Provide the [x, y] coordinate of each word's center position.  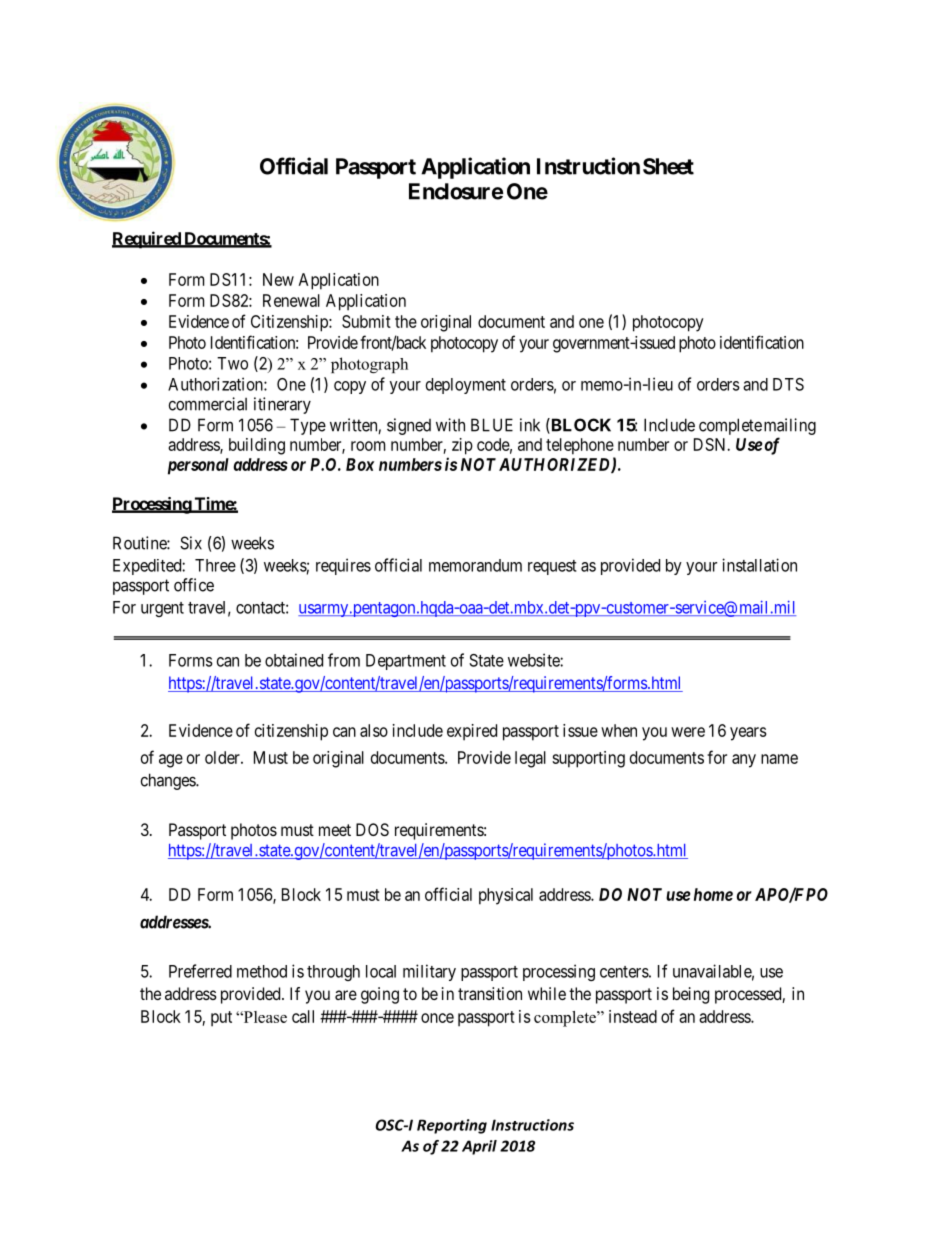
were [688, 732]
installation [759, 565]
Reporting [452, 1126]
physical [506, 896]
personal [198, 466]
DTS [788, 384]
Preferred [200, 971]
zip [462, 446]
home [713, 894]
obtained [294, 660]
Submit [366, 321]
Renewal [291, 300]
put [221, 1019]
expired [472, 732]
